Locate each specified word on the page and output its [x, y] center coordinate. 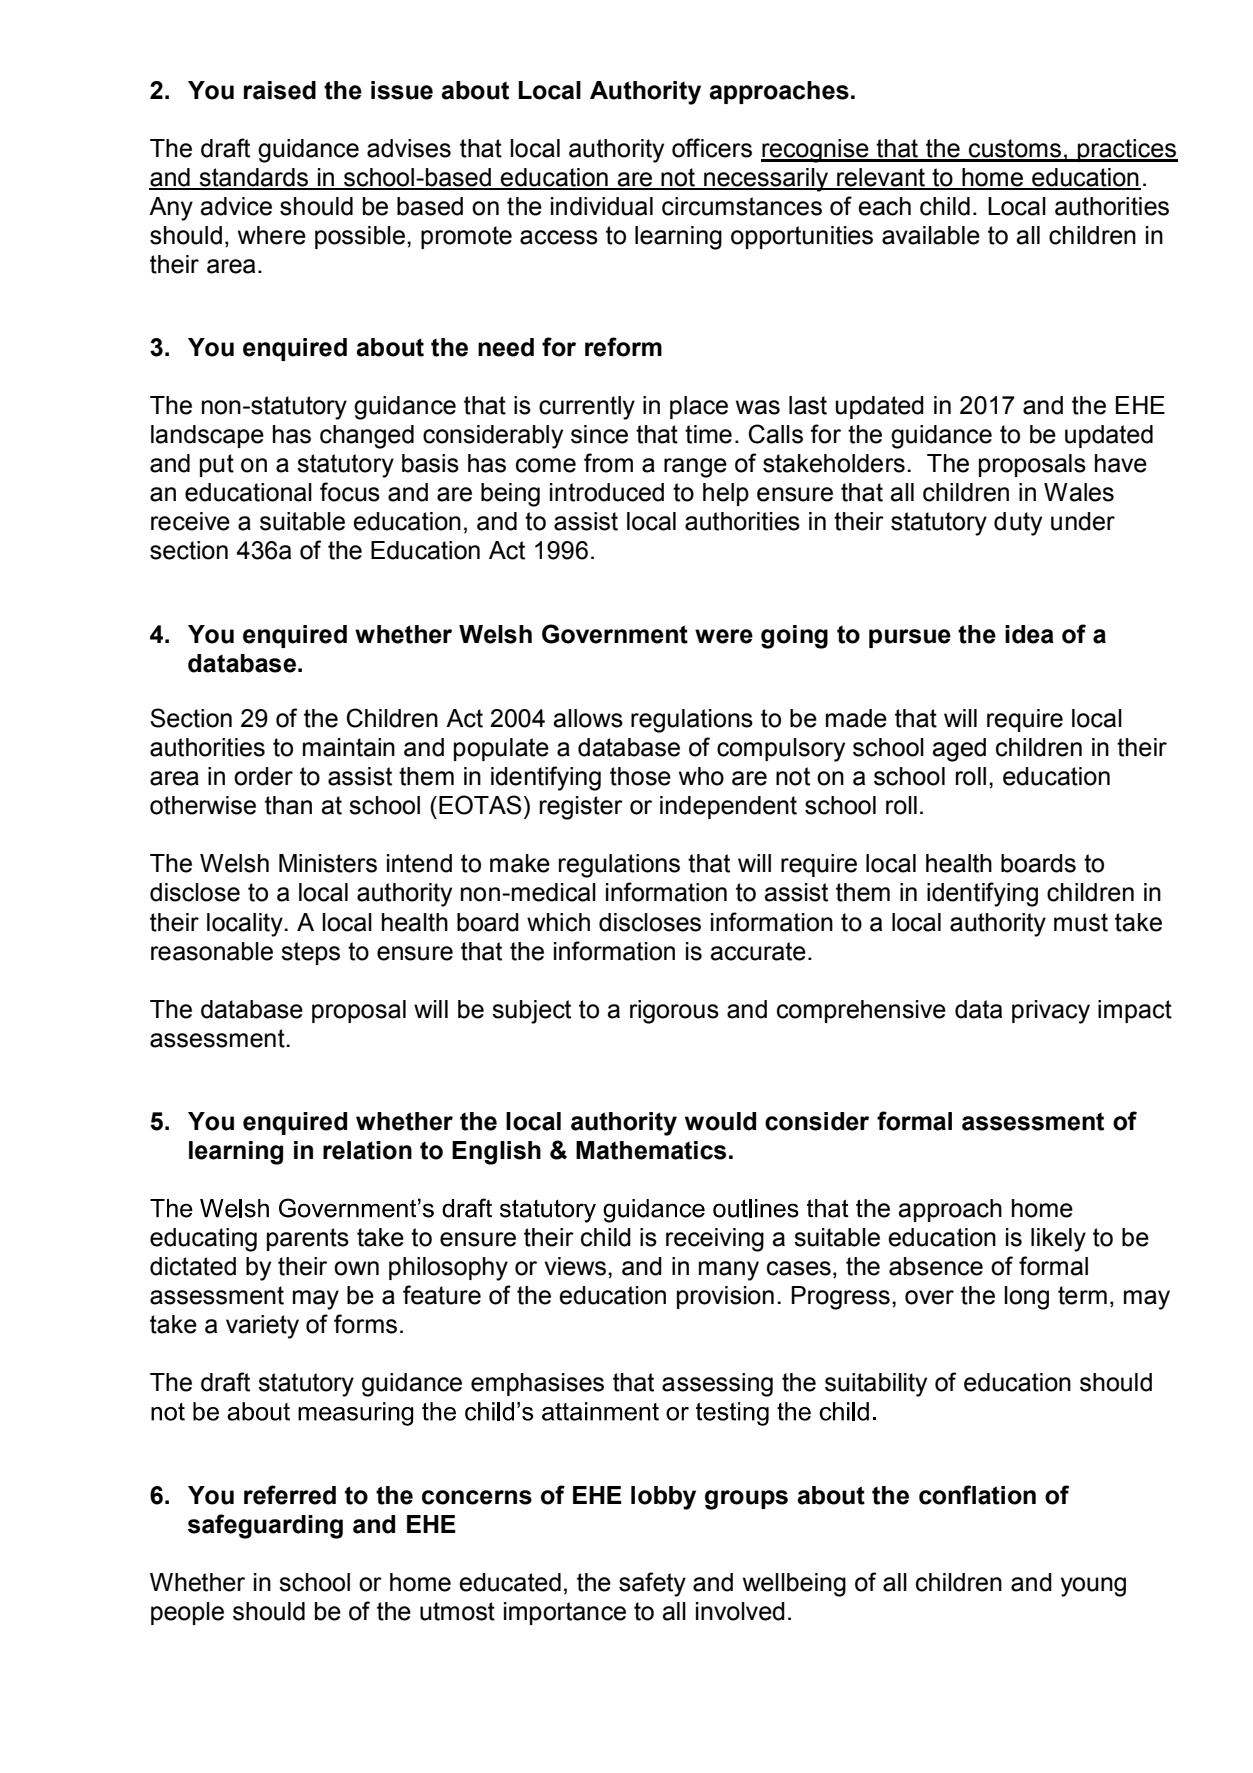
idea [1029, 634]
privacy [1051, 1012]
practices [1127, 150]
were [724, 636]
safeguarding [265, 1526]
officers [712, 148]
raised [280, 90]
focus [350, 492]
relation [367, 1150]
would [720, 1121]
